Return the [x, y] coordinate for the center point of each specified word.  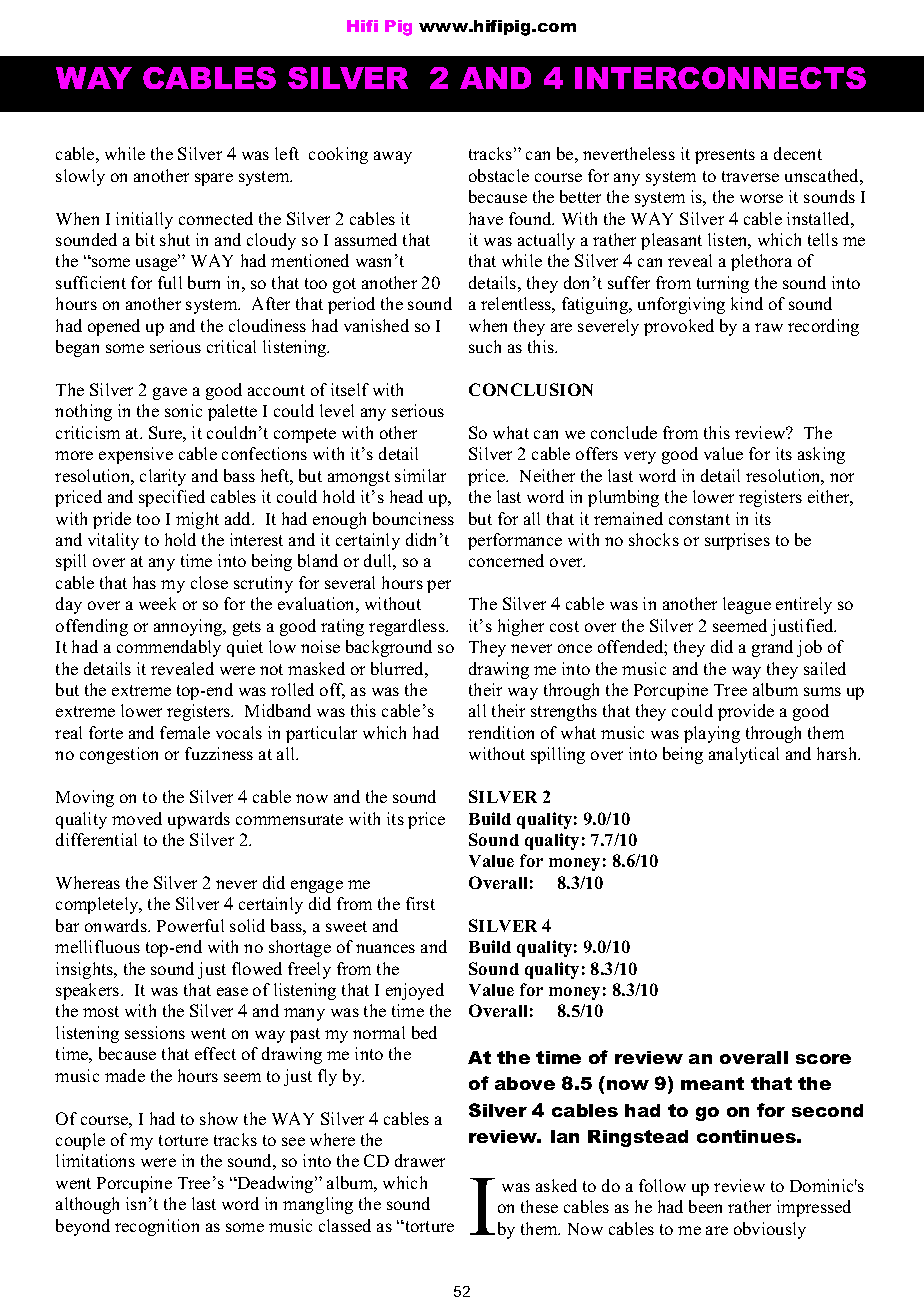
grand [772, 648]
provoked [679, 327]
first [420, 903]
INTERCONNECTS [720, 78]
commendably [169, 648]
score [823, 1059]
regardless [408, 627]
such [485, 346]
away [393, 157]
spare [214, 179]
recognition [157, 1227]
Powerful [190, 925]
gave [170, 393]
